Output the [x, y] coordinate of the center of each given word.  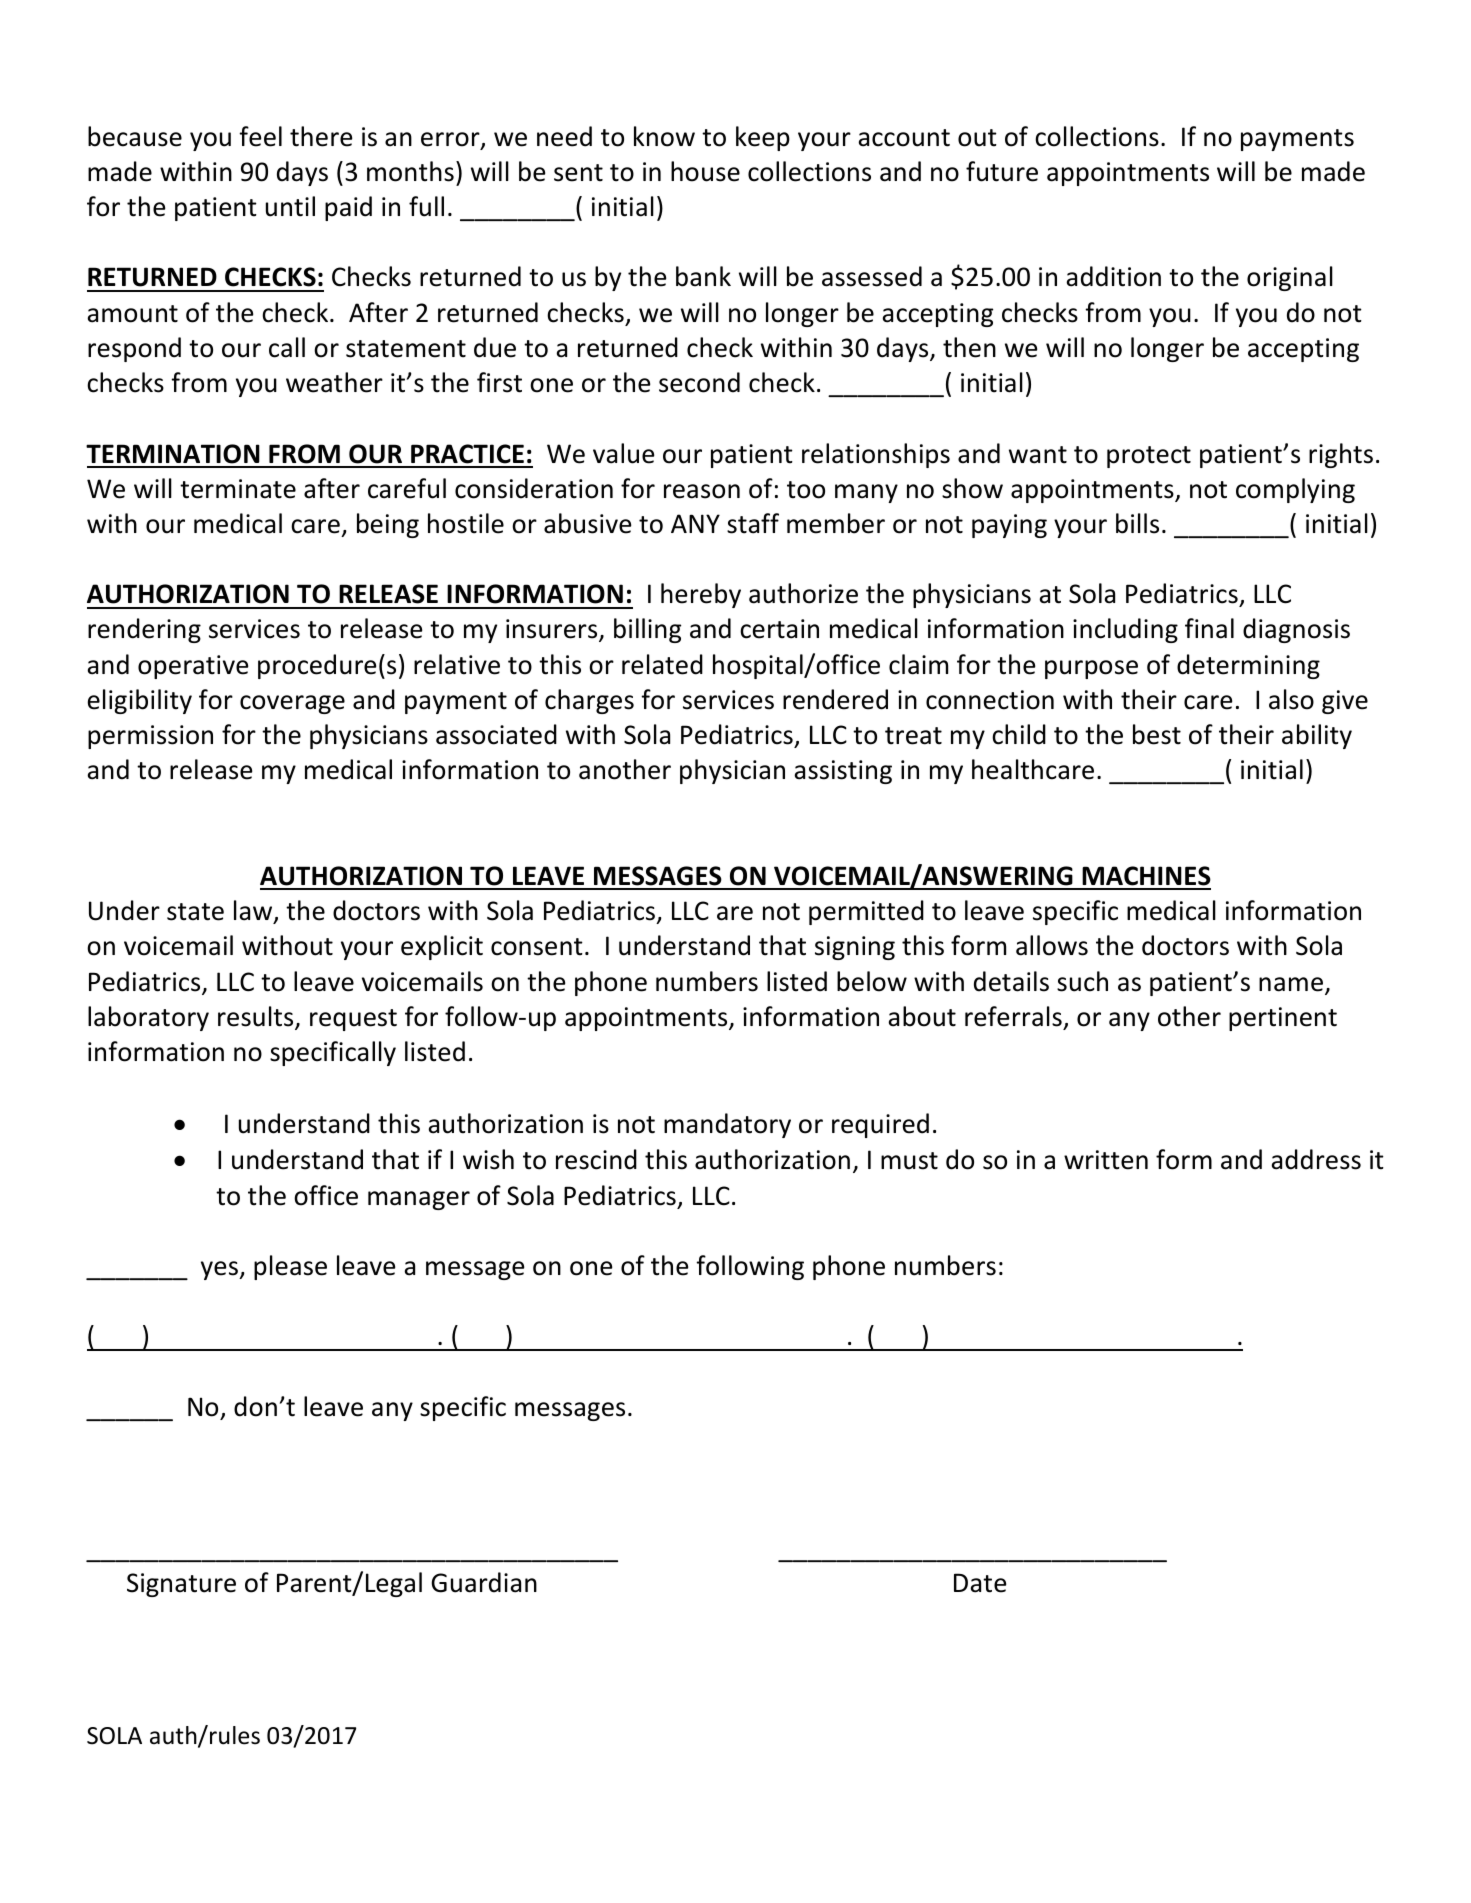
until [290, 206]
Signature [181, 1585]
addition [1113, 276]
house [705, 171]
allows [1052, 945]
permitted [866, 912]
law [254, 911]
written [1106, 1160]
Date [980, 1583]
